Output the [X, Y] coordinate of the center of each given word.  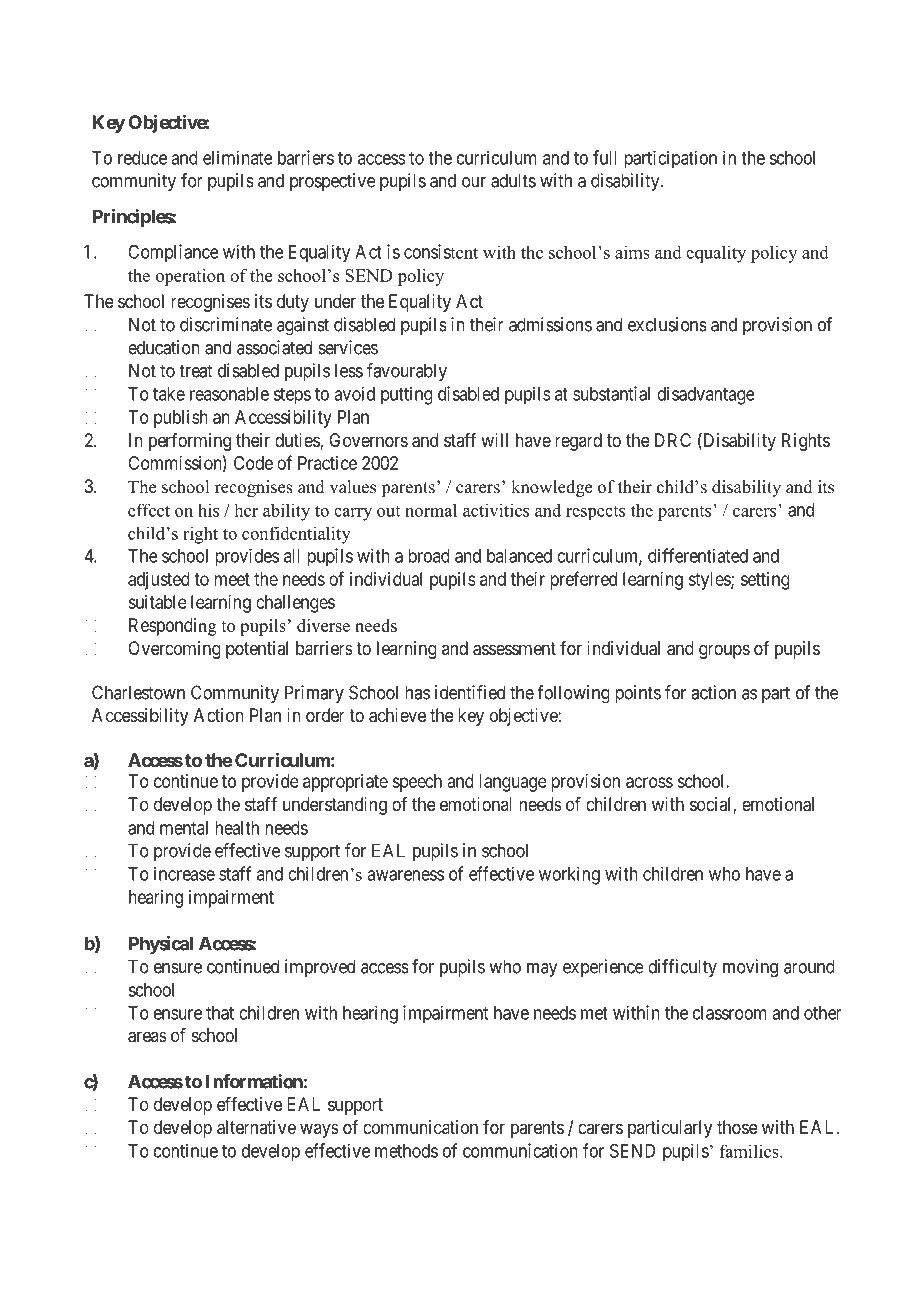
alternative [256, 1127]
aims [632, 252]
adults [513, 180]
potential [257, 650]
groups [724, 651]
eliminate [238, 157]
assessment [514, 649]
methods [406, 1151]
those [737, 1127]
